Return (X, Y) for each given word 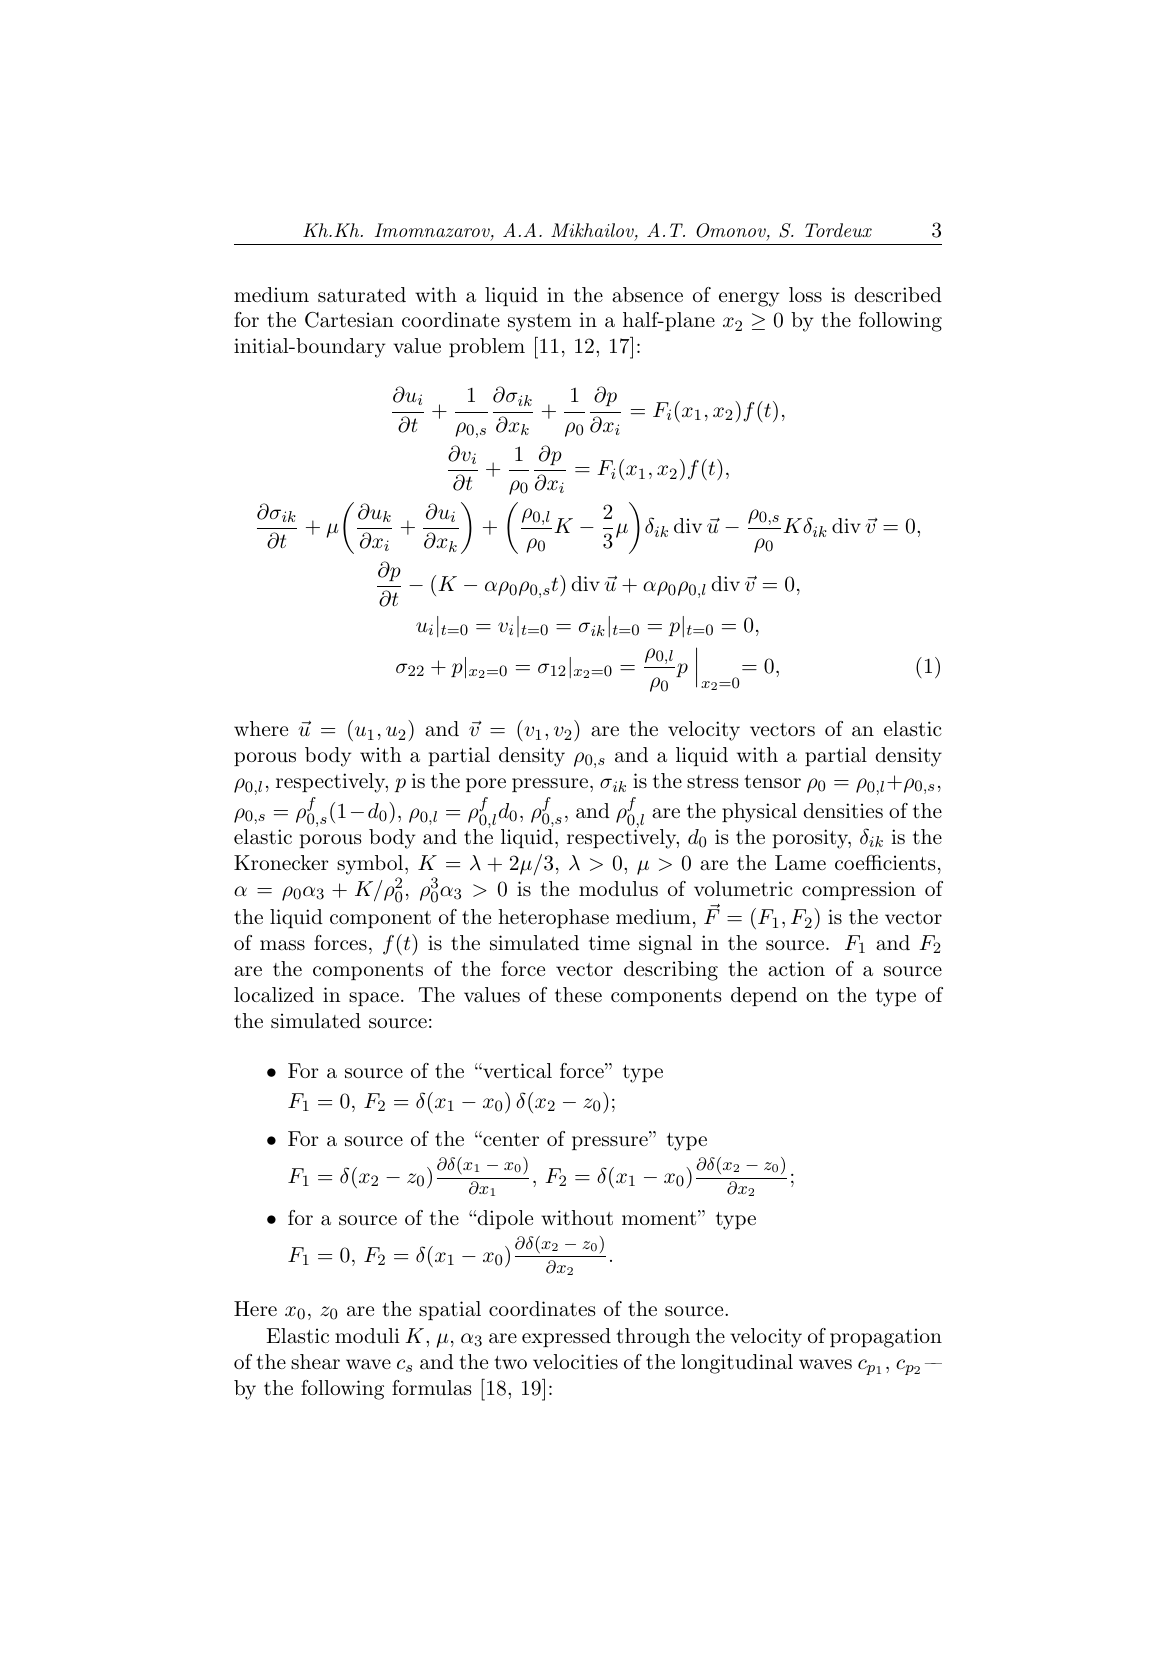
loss (805, 295)
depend (764, 996)
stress (713, 782)
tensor (772, 781)
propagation (886, 1338)
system (539, 323)
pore (486, 785)
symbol (370, 865)
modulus (618, 889)
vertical (516, 1071)
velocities (575, 1362)
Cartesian (349, 320)
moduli (367, 1336)
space (374, 999)
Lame (800, 863)
